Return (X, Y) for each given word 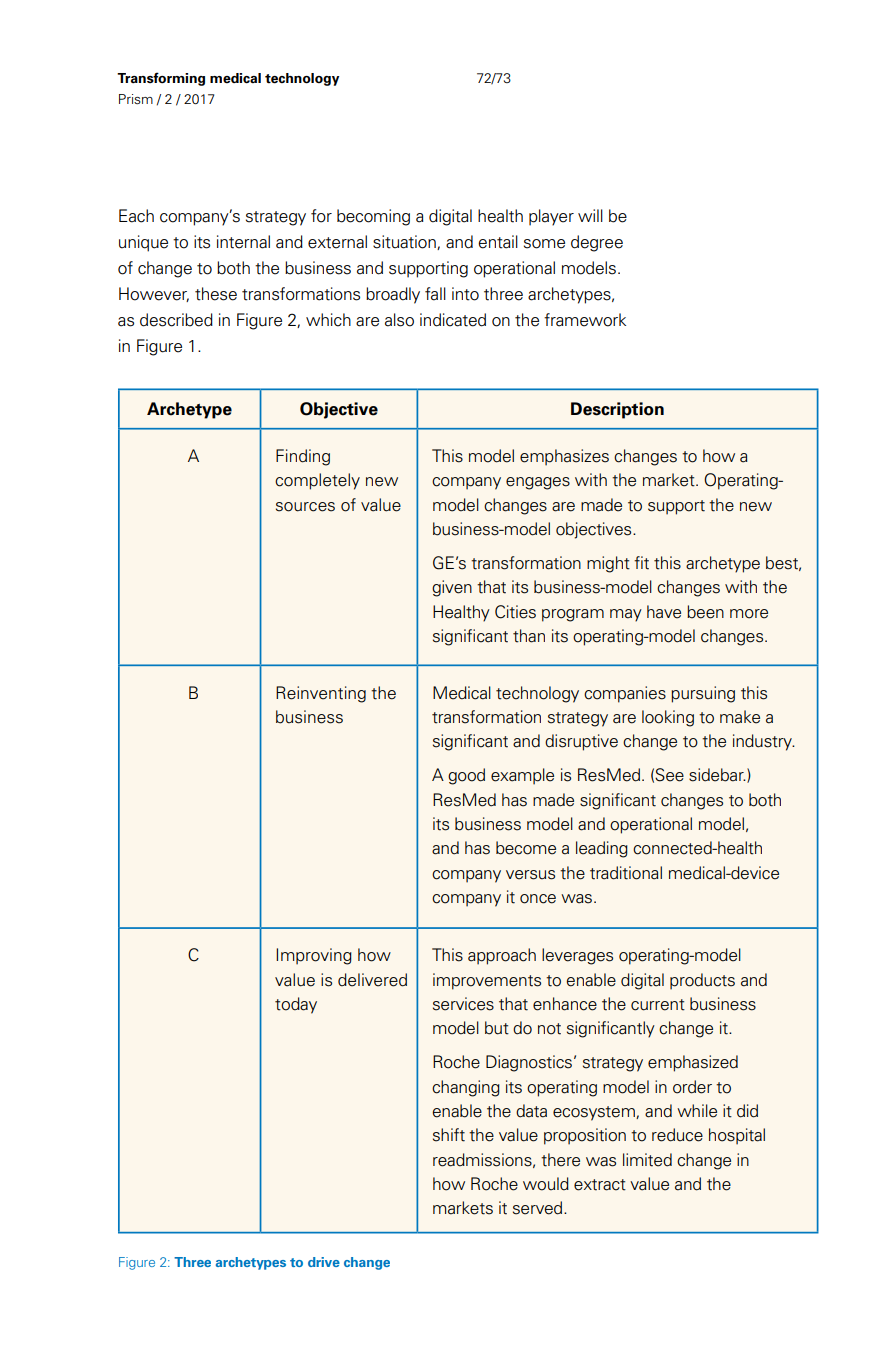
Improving (314, 956)
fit (641, 563)
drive (324, 1262)
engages (538, 483)
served (539, 1208)
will (590, 215)
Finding (303, 457)
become (526, 848)
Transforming (161, 79)
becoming (373, 217)
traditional (626, 873)
